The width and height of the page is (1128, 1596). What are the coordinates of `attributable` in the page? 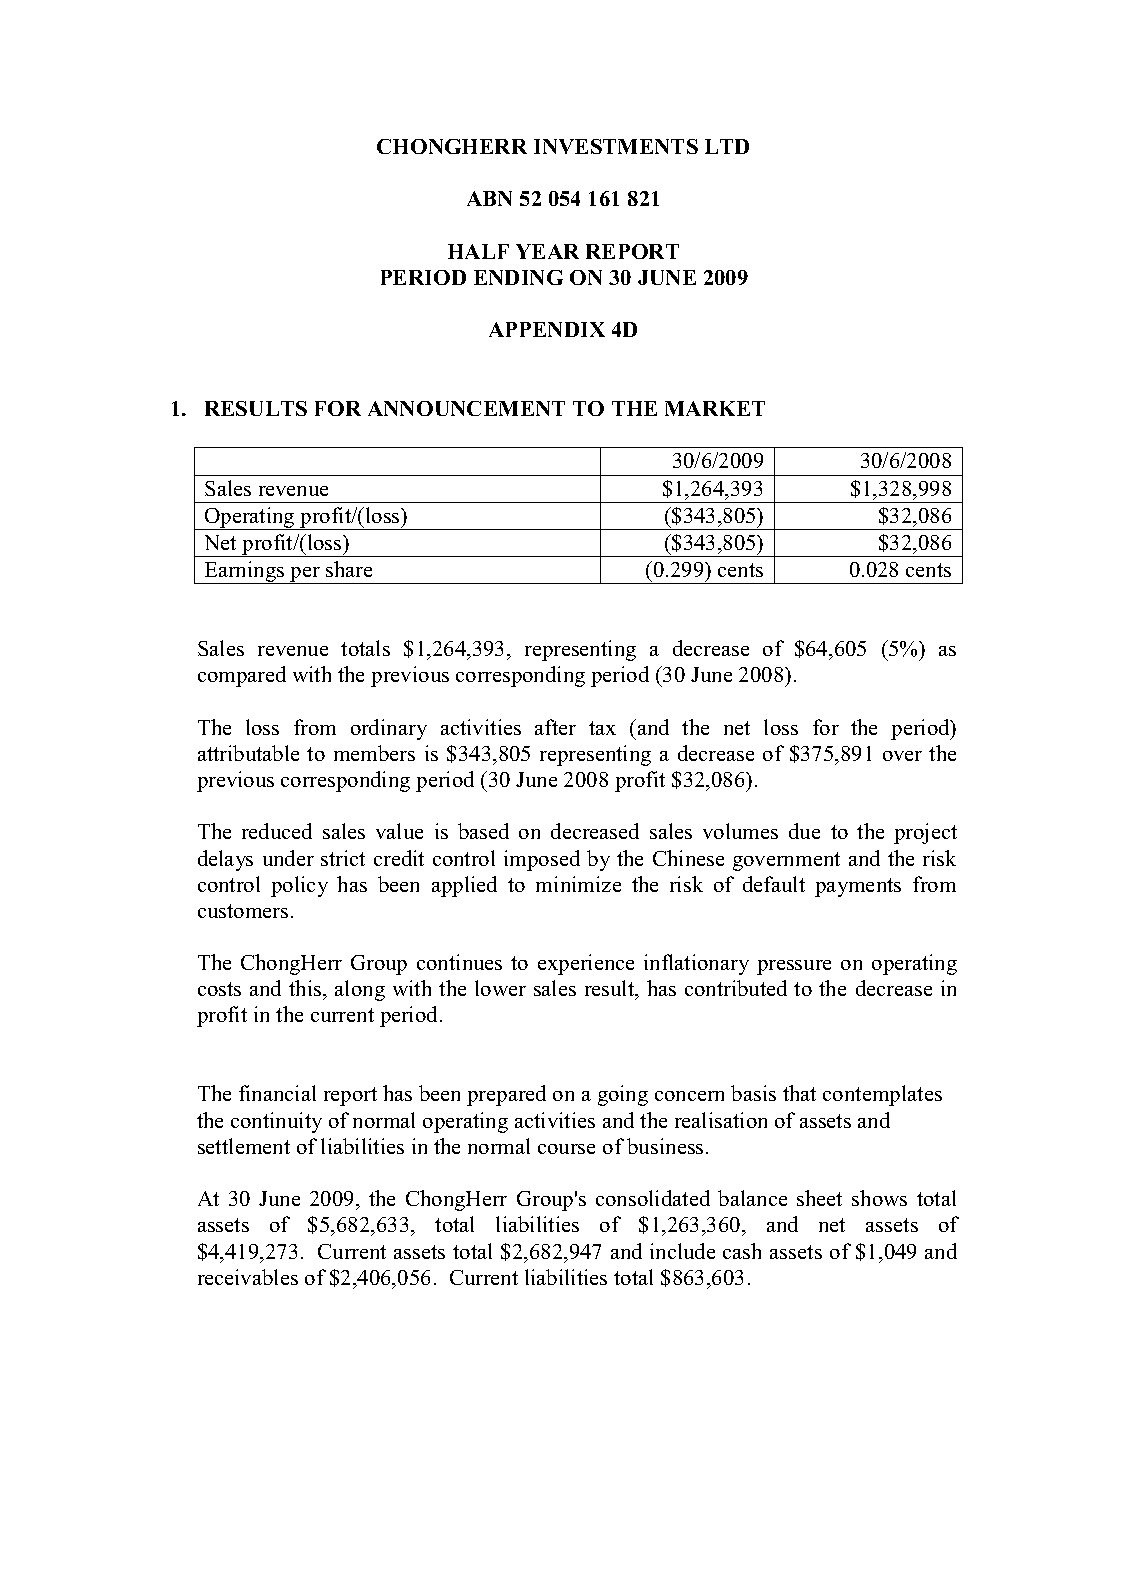 It's located at (248, 753).
